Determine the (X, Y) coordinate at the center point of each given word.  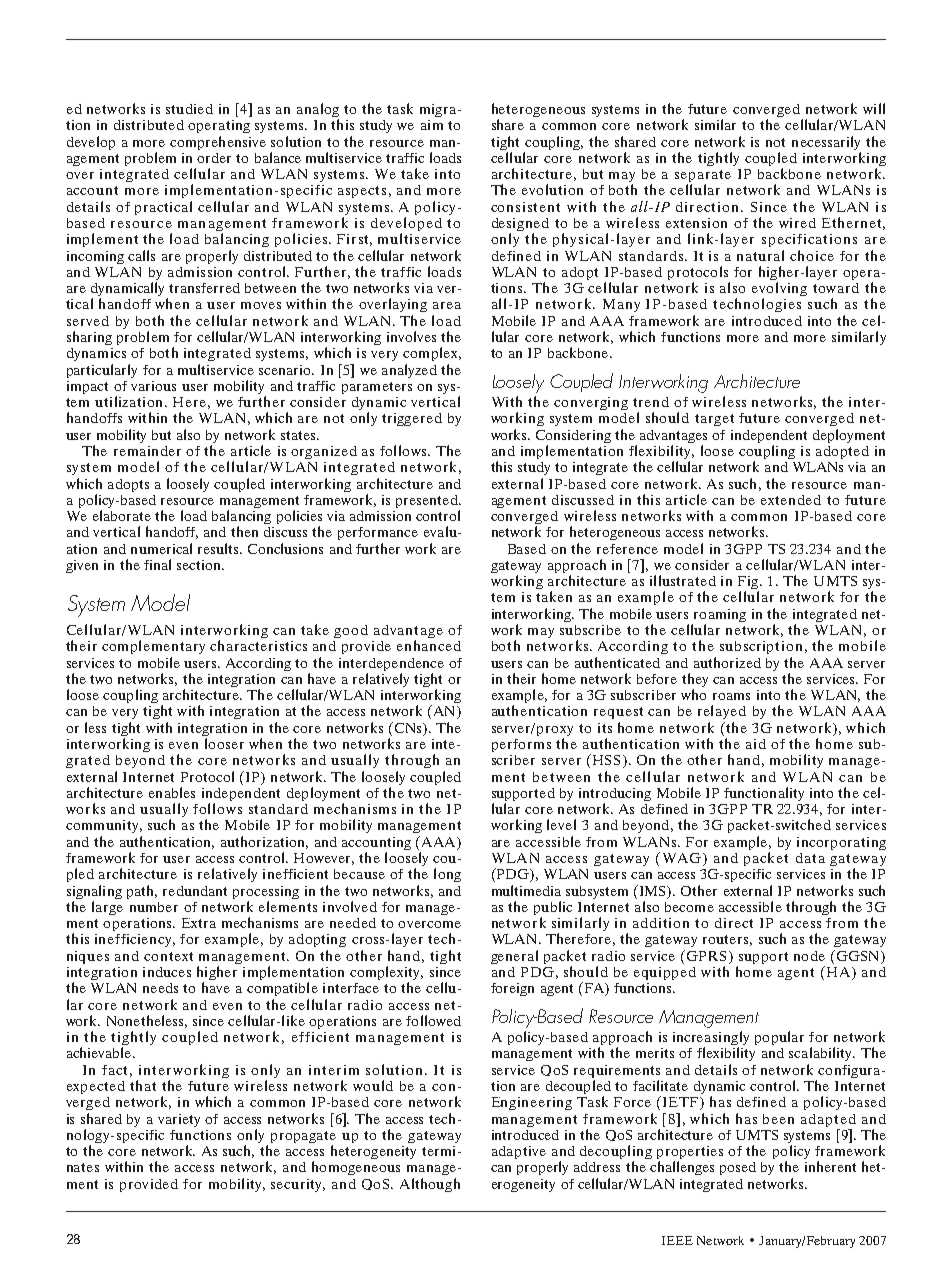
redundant (195, 891)
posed (738, 1168)
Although (430, 1185)
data (810, 858)
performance (378, 533)
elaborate (122, 515)
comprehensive (218, 143)
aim (432, 125)
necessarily (826, 143)
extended (791, 500)
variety (179, 1120)
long (447, 875)
